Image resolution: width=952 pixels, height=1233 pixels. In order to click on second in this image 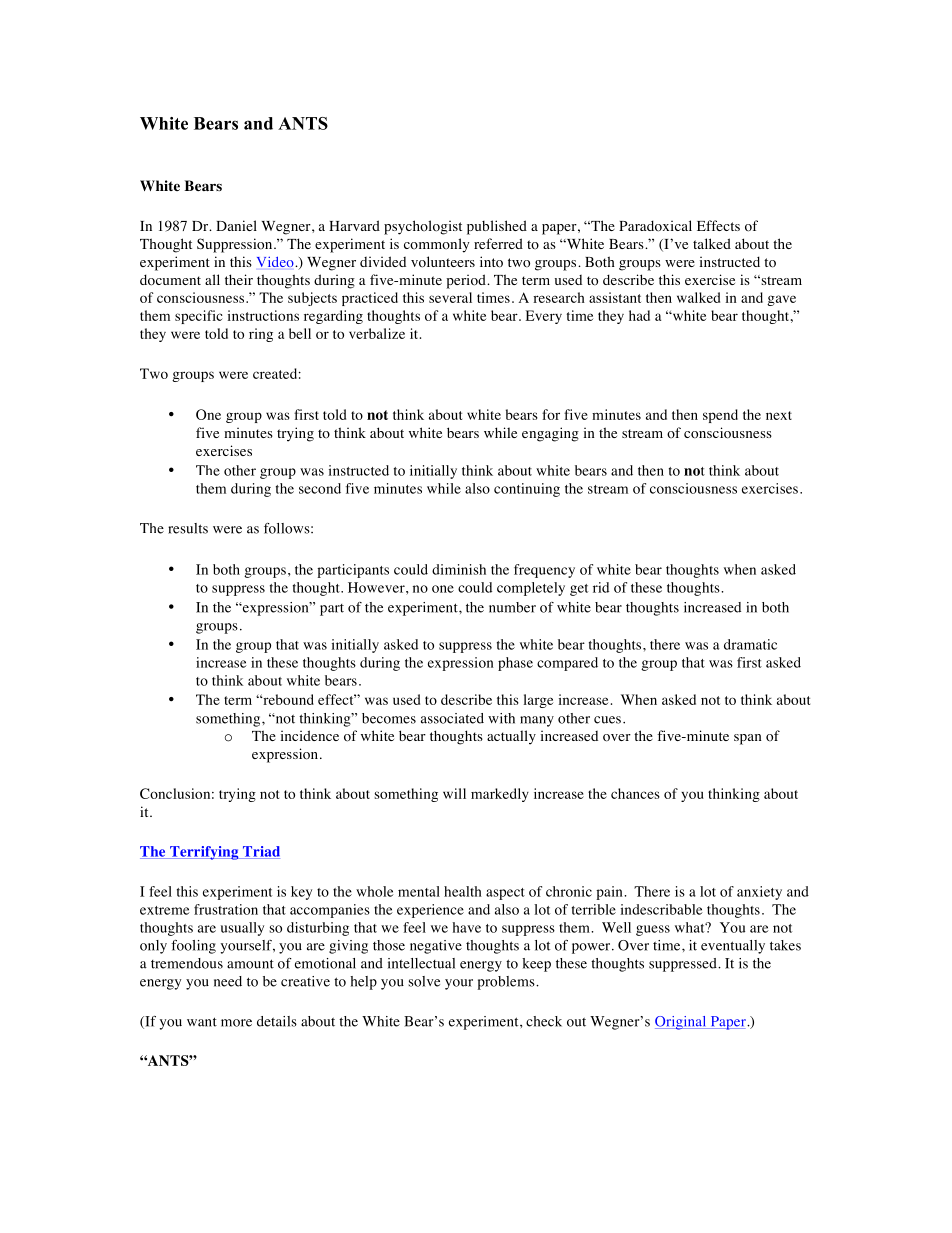, I will do `click(320, 488)`.
